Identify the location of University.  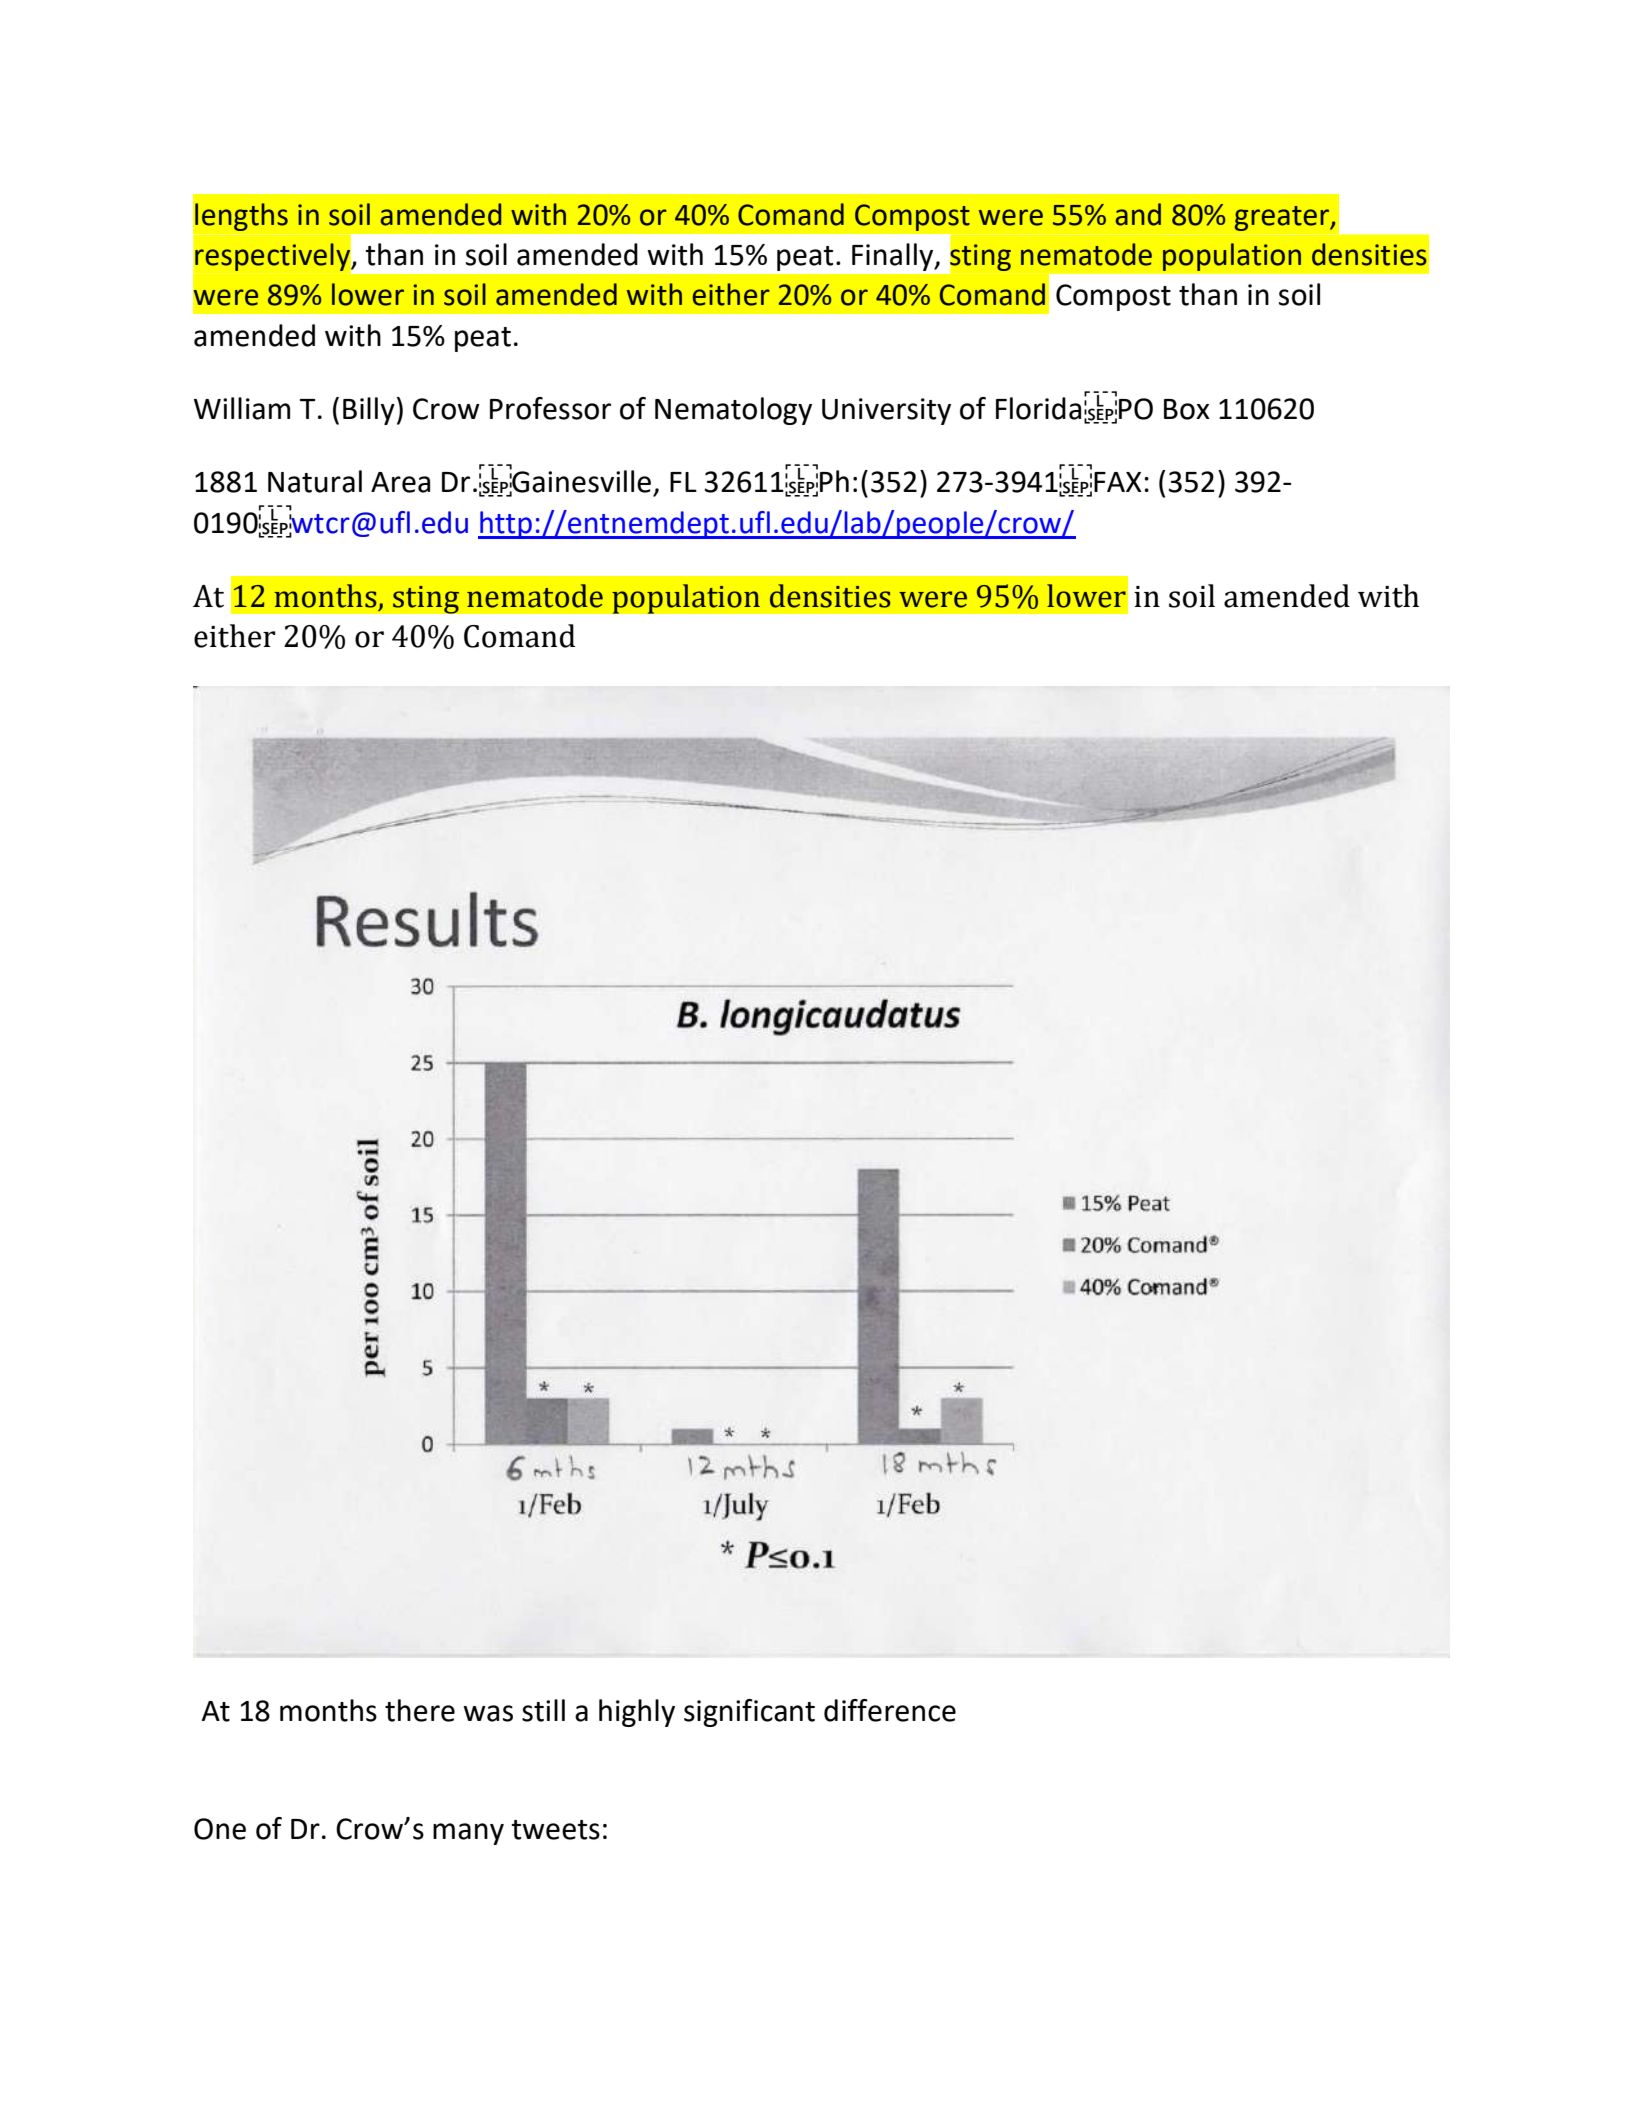
(886, 411).
